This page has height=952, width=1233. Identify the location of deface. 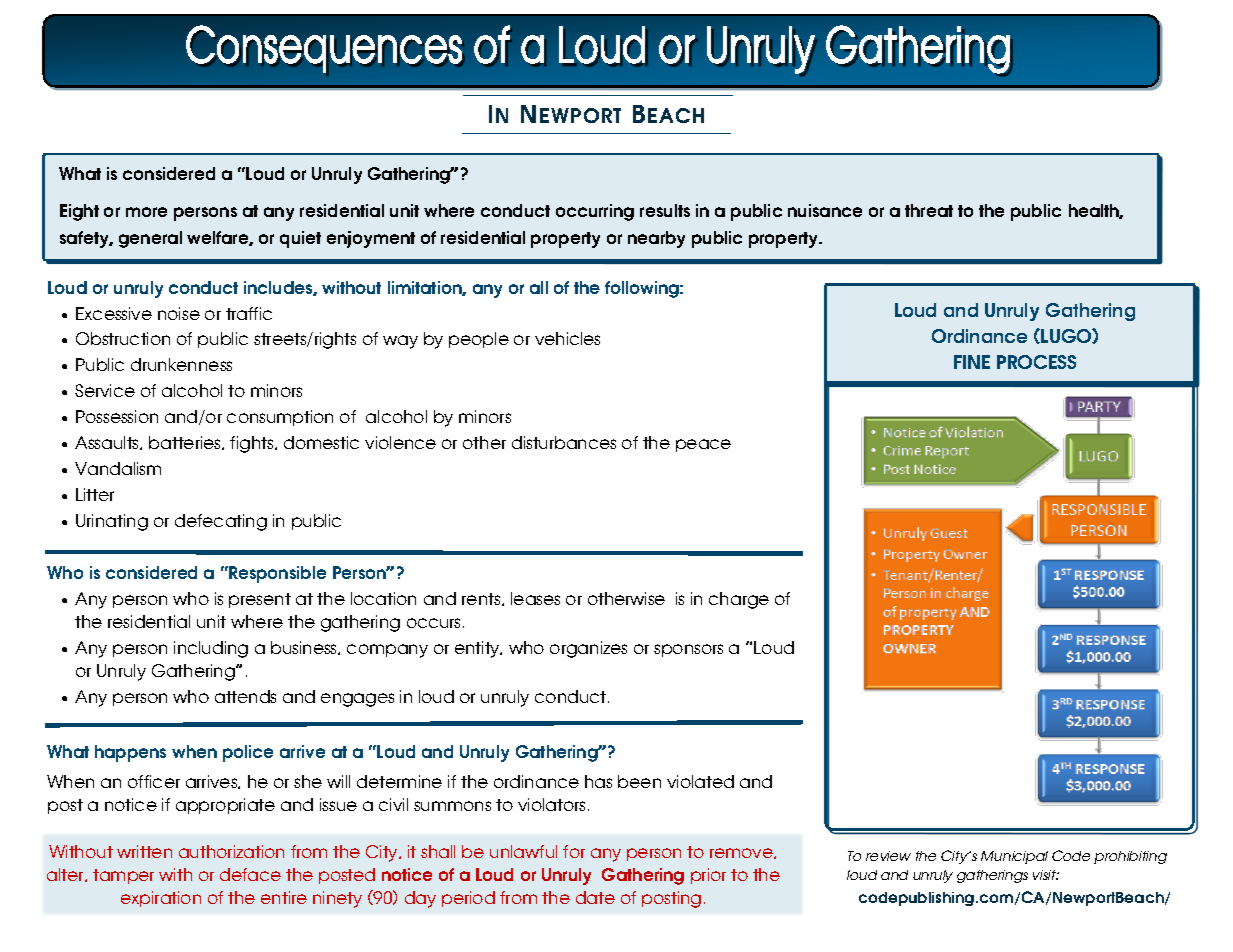
(250, 874).
